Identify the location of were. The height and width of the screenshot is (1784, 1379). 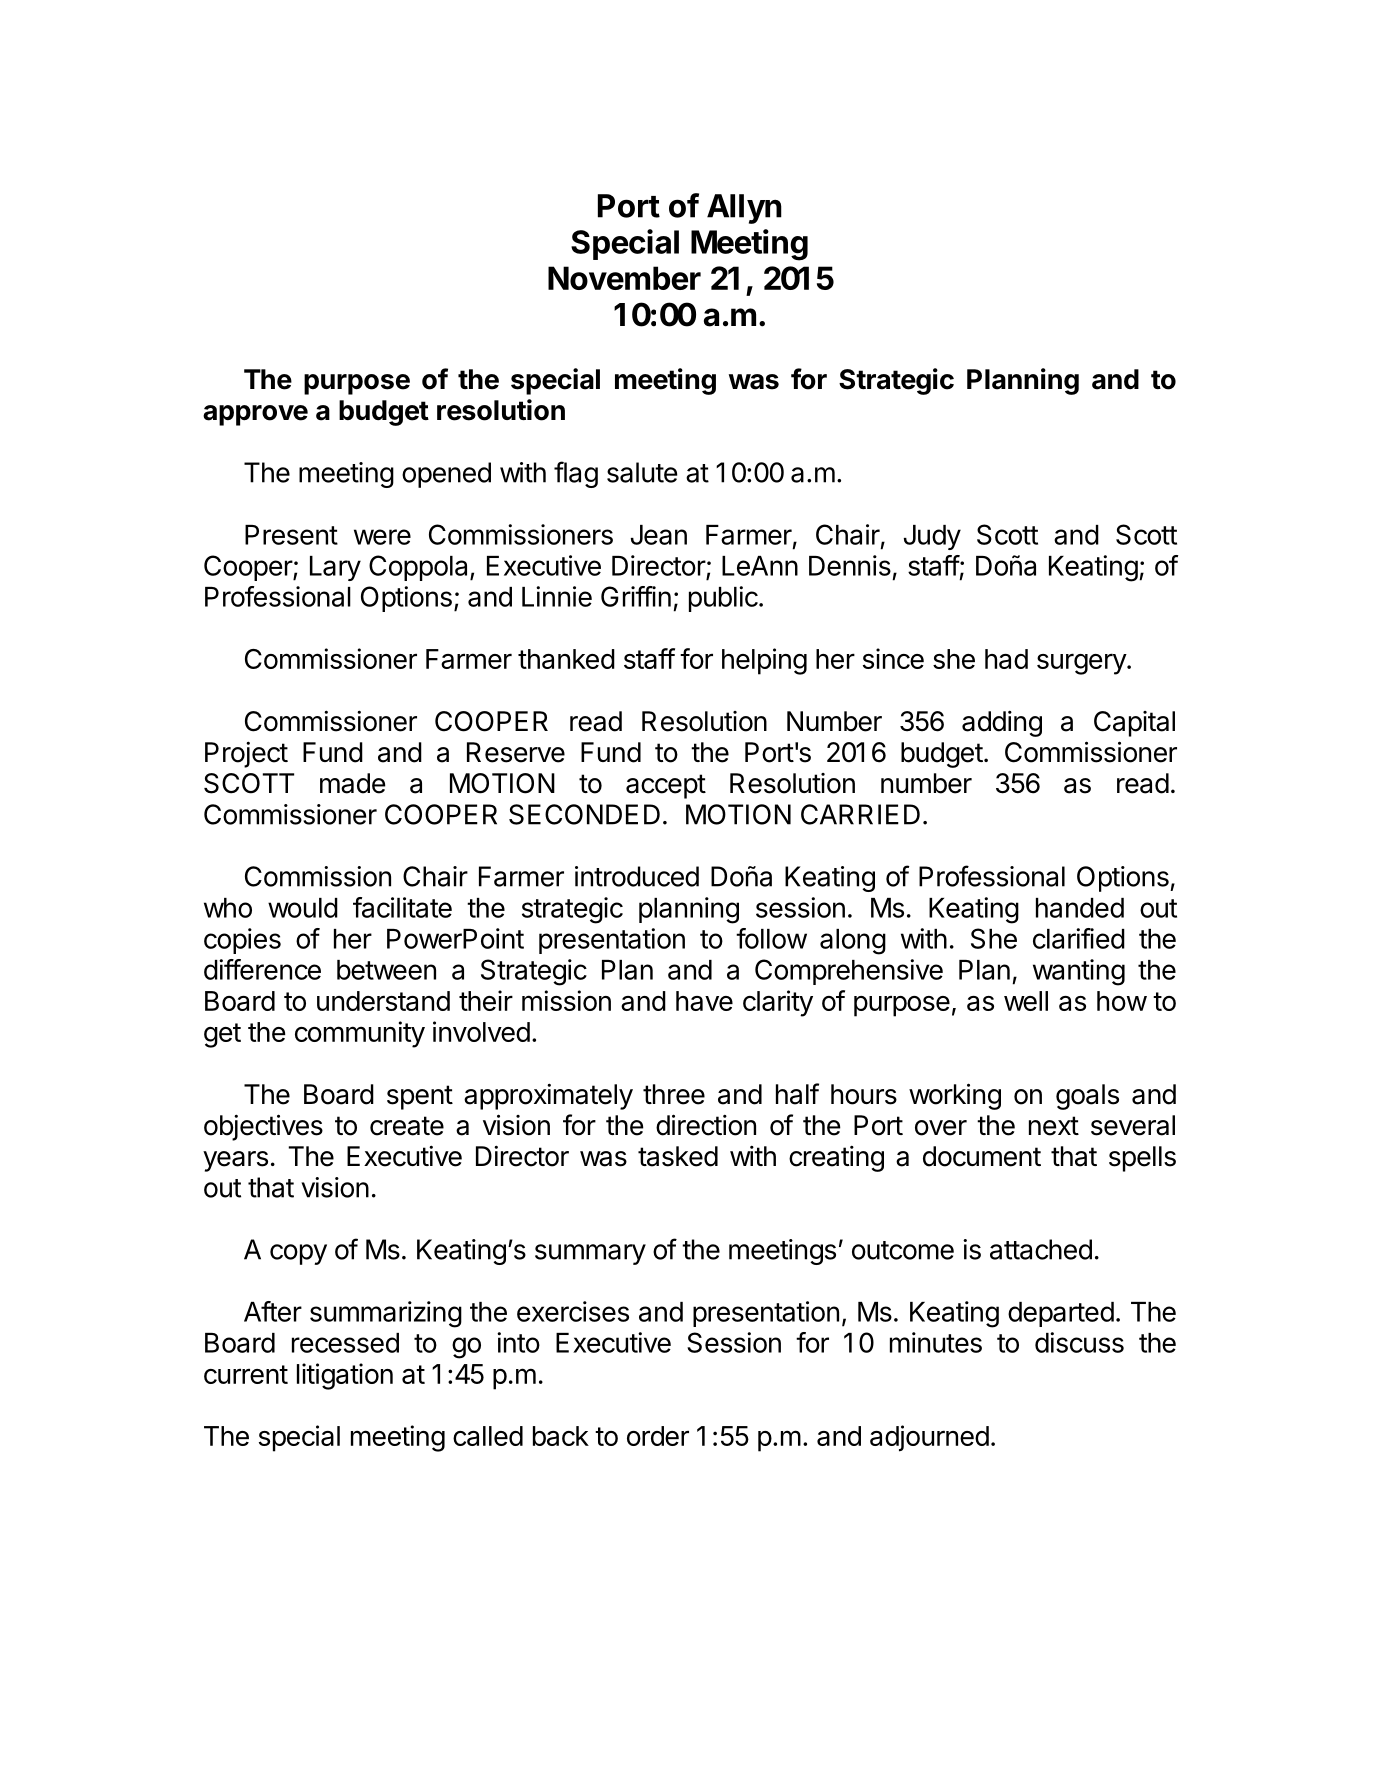
(382, 537).
